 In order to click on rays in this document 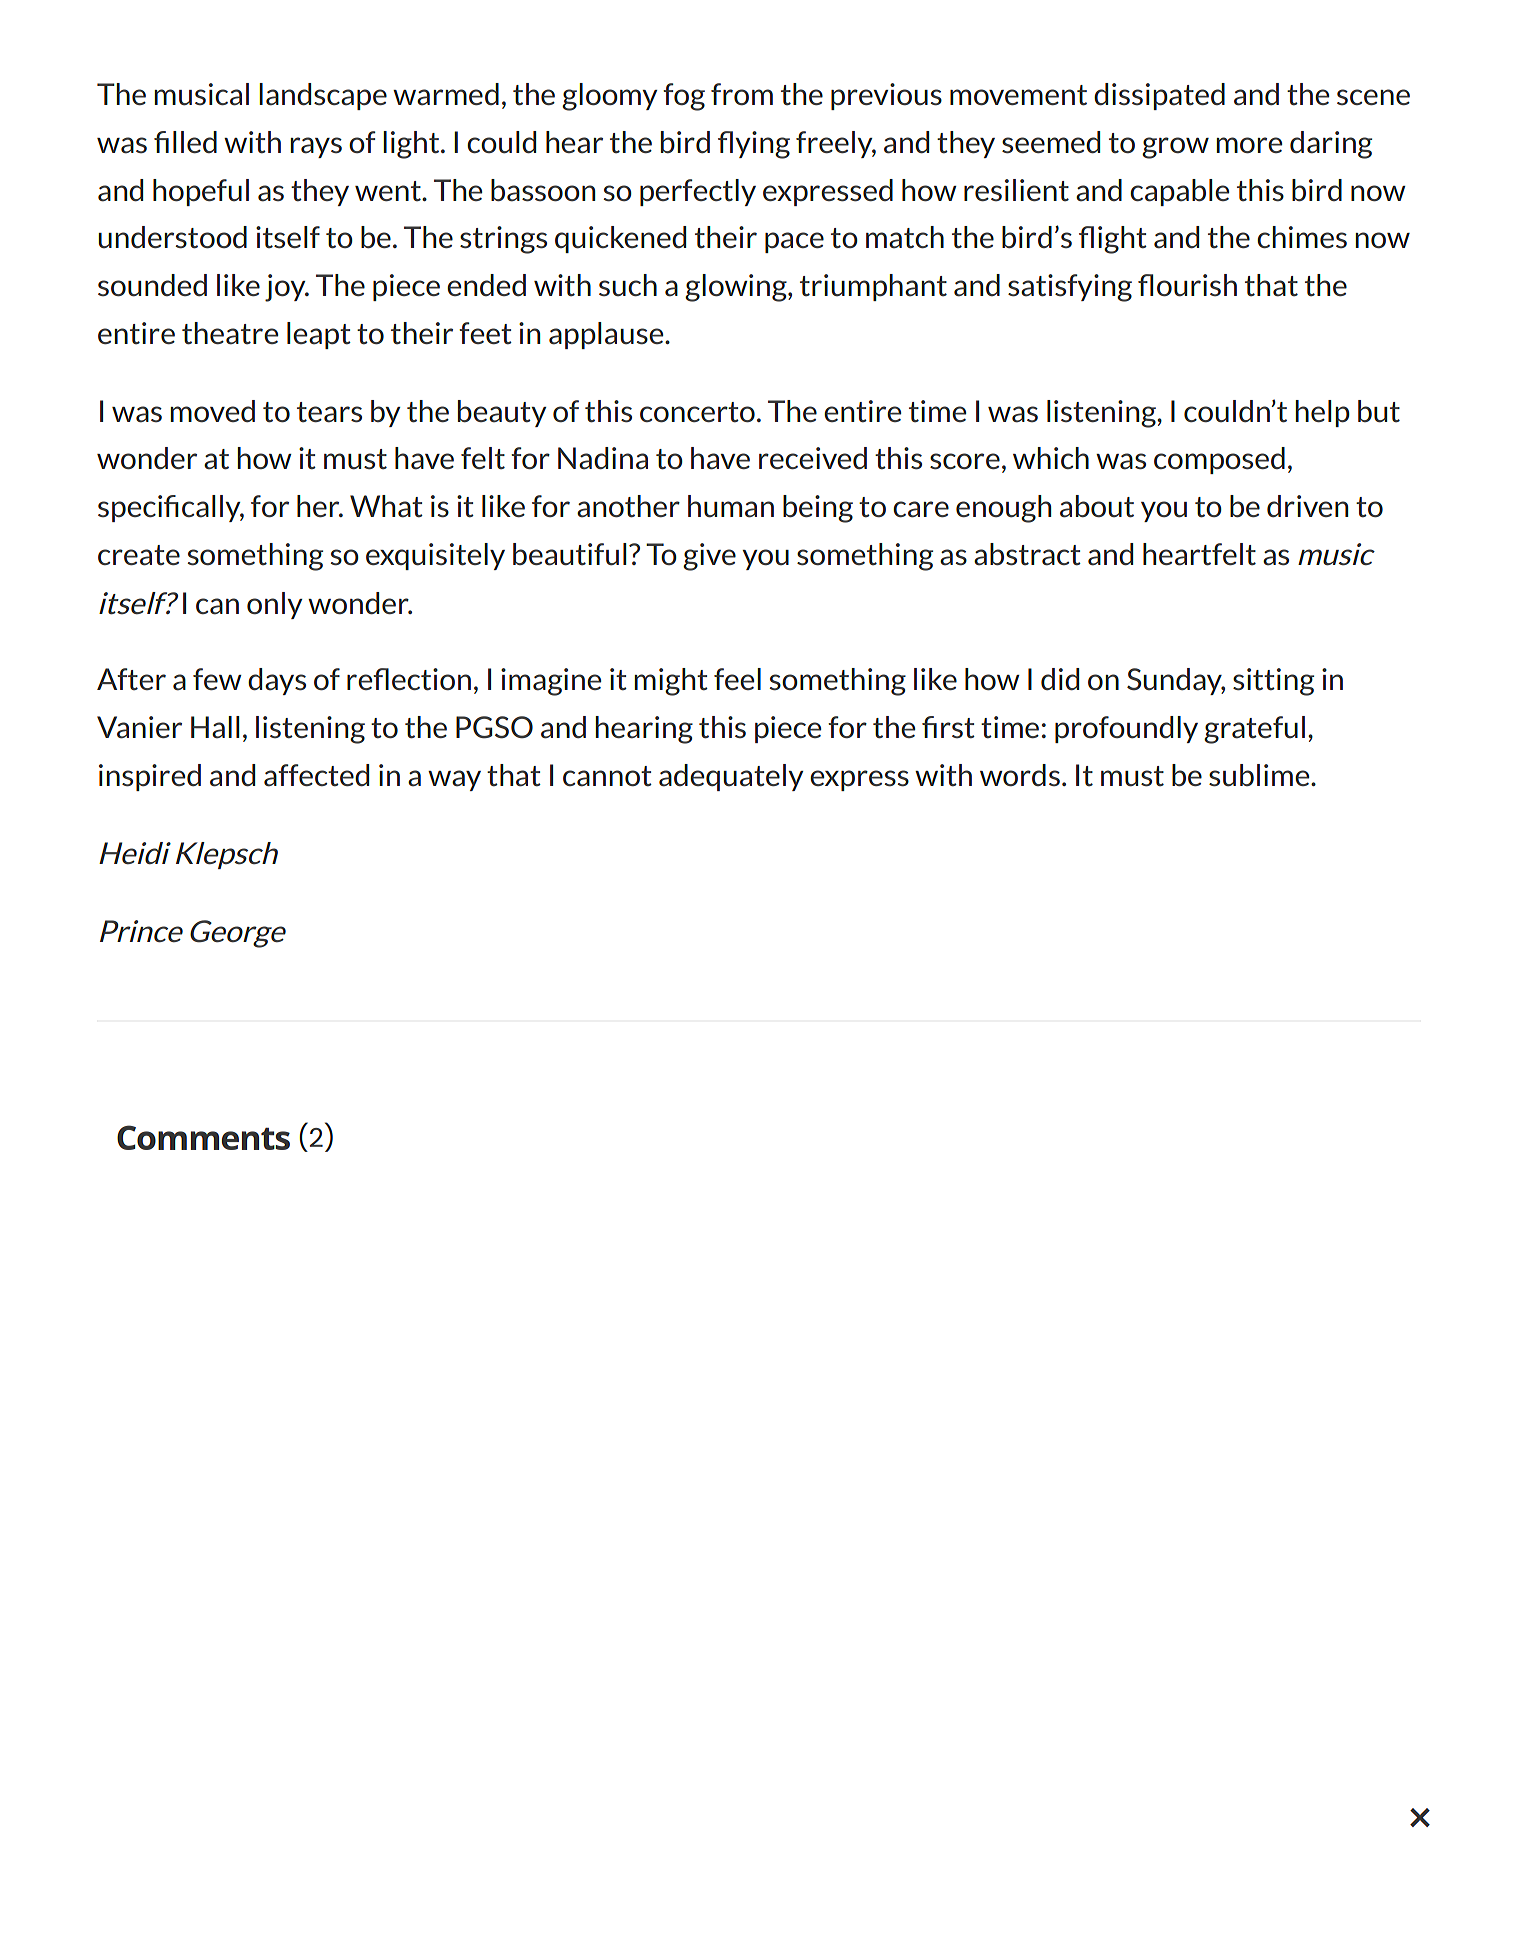, I will do `click(316, 147)`.
